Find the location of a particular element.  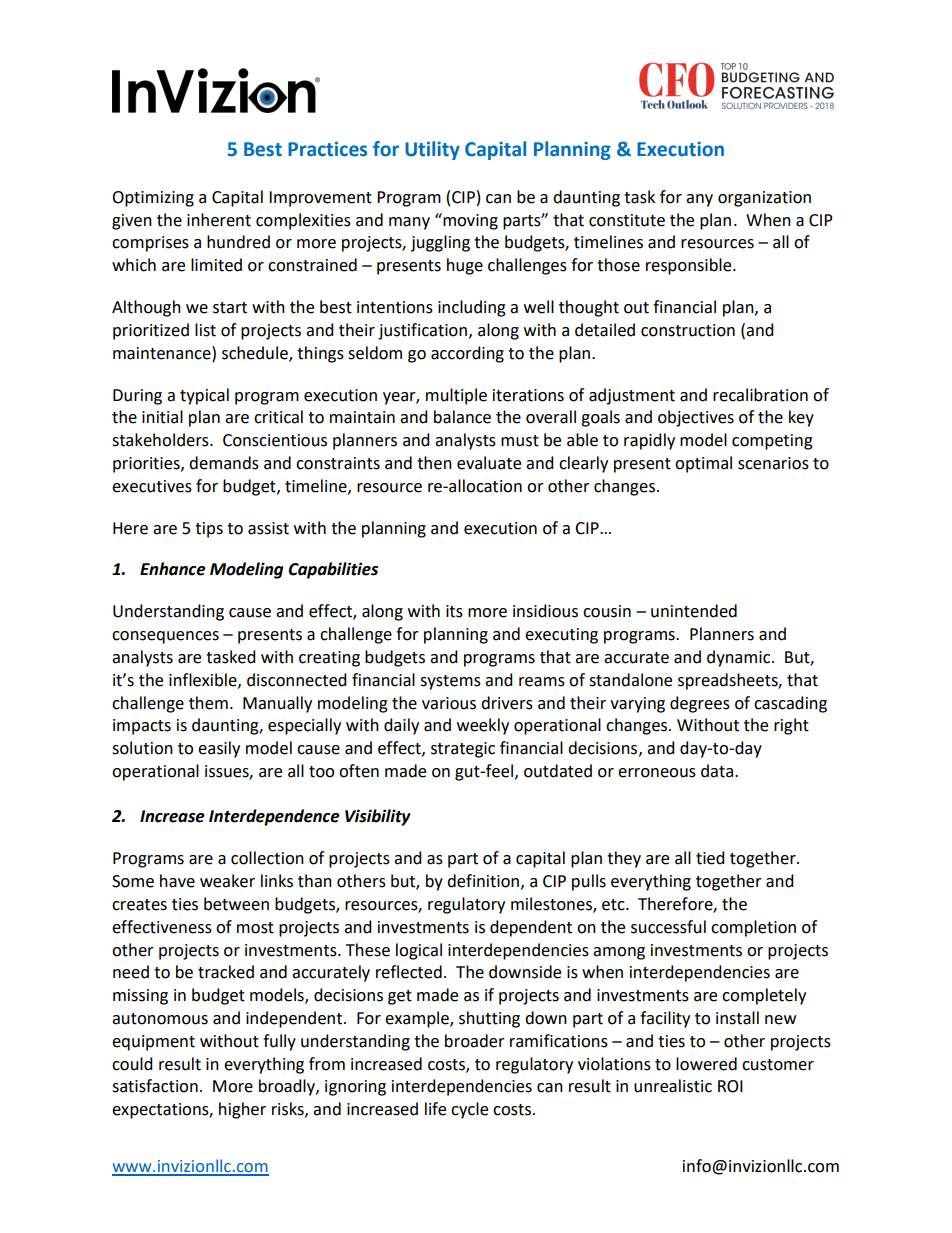

optimal is located at coordinates (703, 464).
